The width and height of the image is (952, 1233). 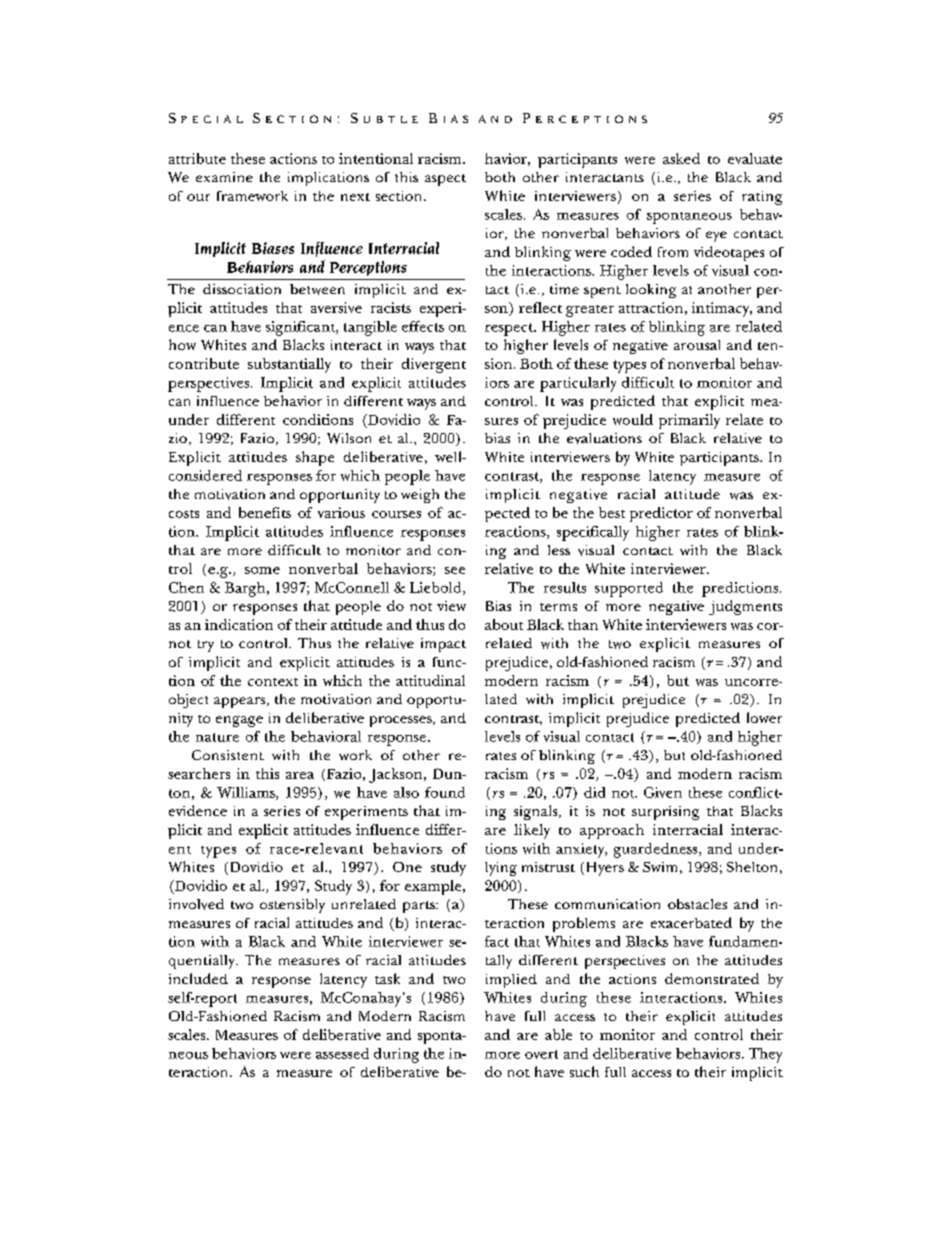 I want to click on assessed, so click(x=342, y=1053).
